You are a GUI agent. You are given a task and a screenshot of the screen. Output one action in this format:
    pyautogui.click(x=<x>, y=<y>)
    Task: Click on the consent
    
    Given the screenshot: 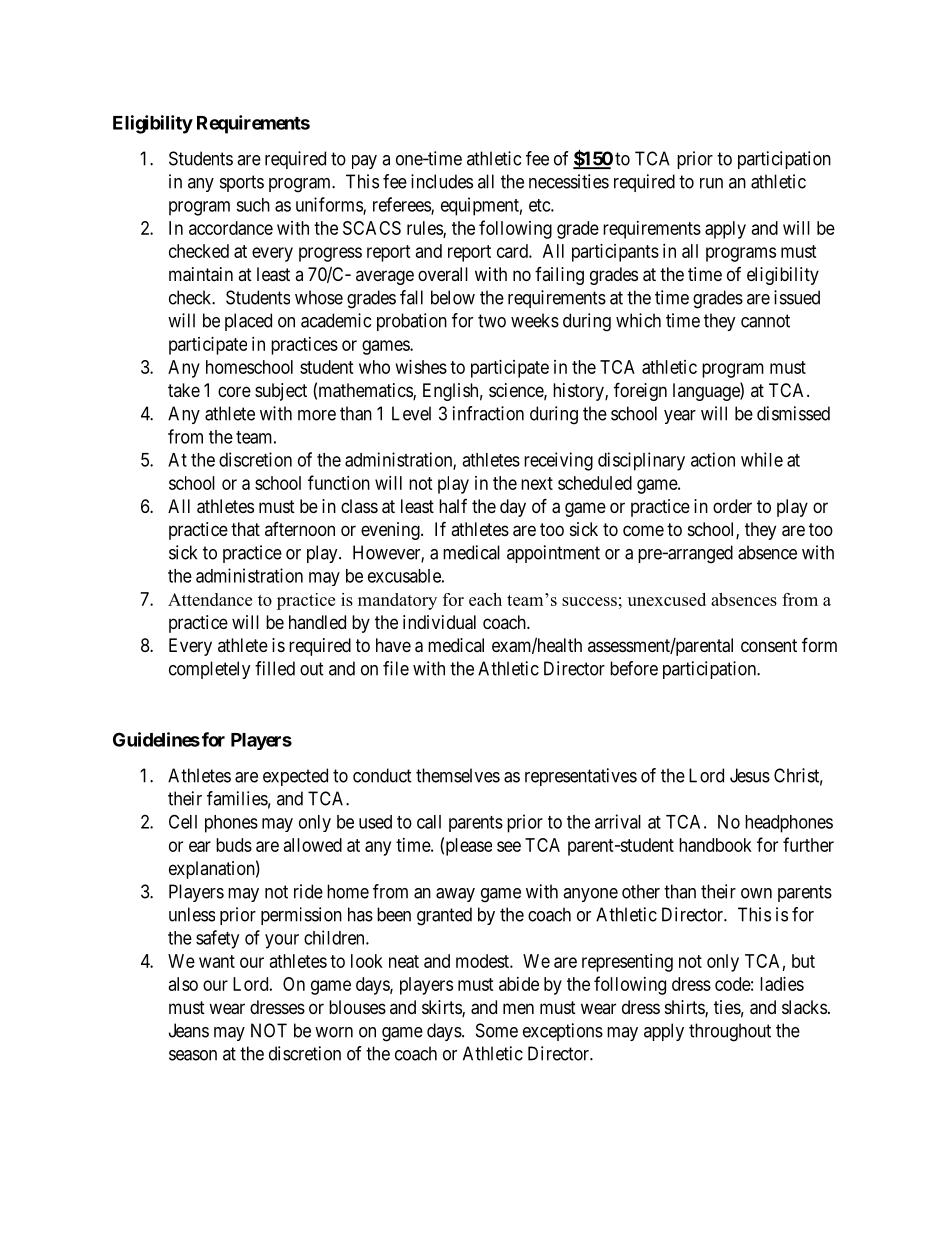 What is the action you would take?
    pyautogui.click(x=769, y=645)
